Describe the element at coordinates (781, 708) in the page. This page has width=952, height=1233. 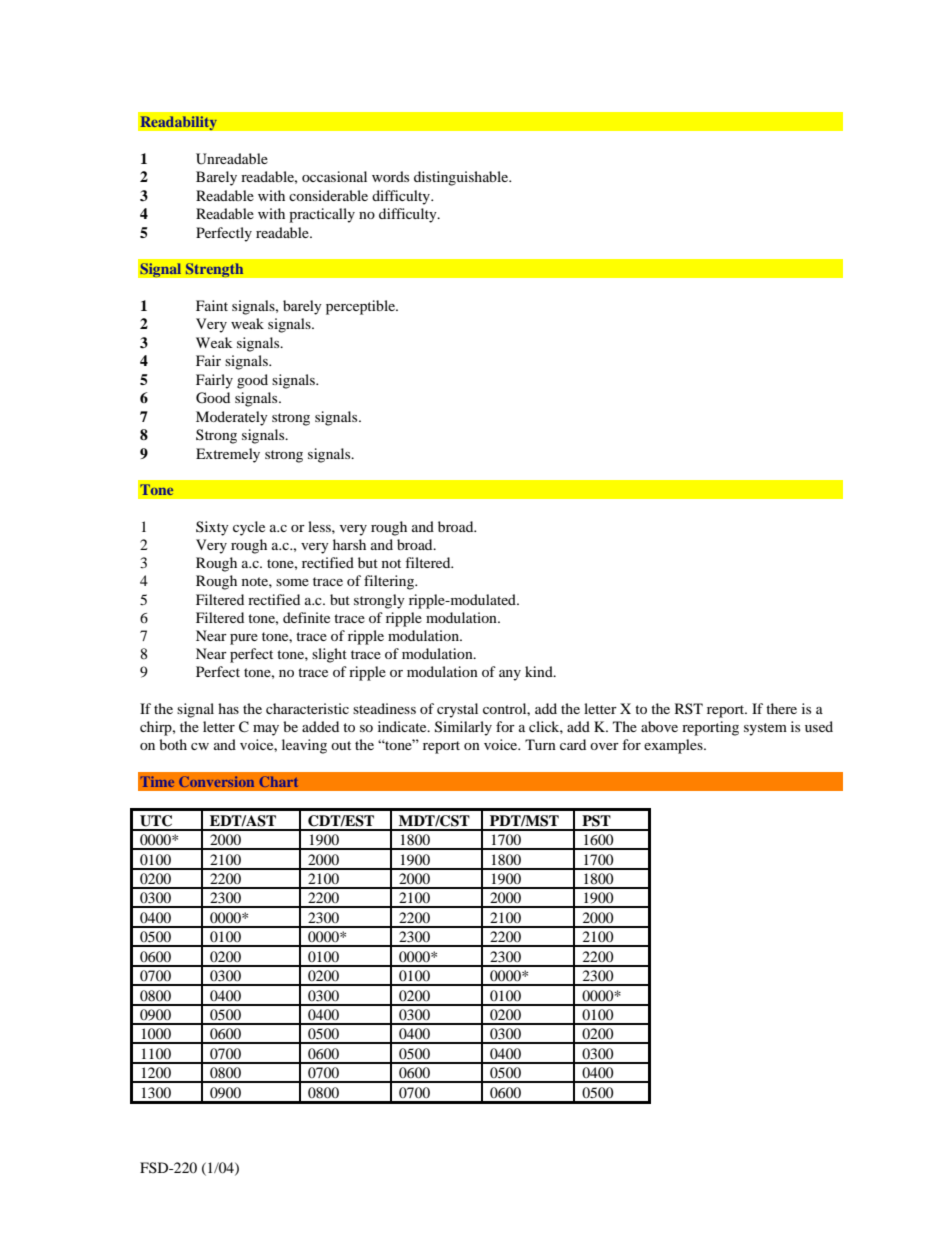
I see `there` at that location.
